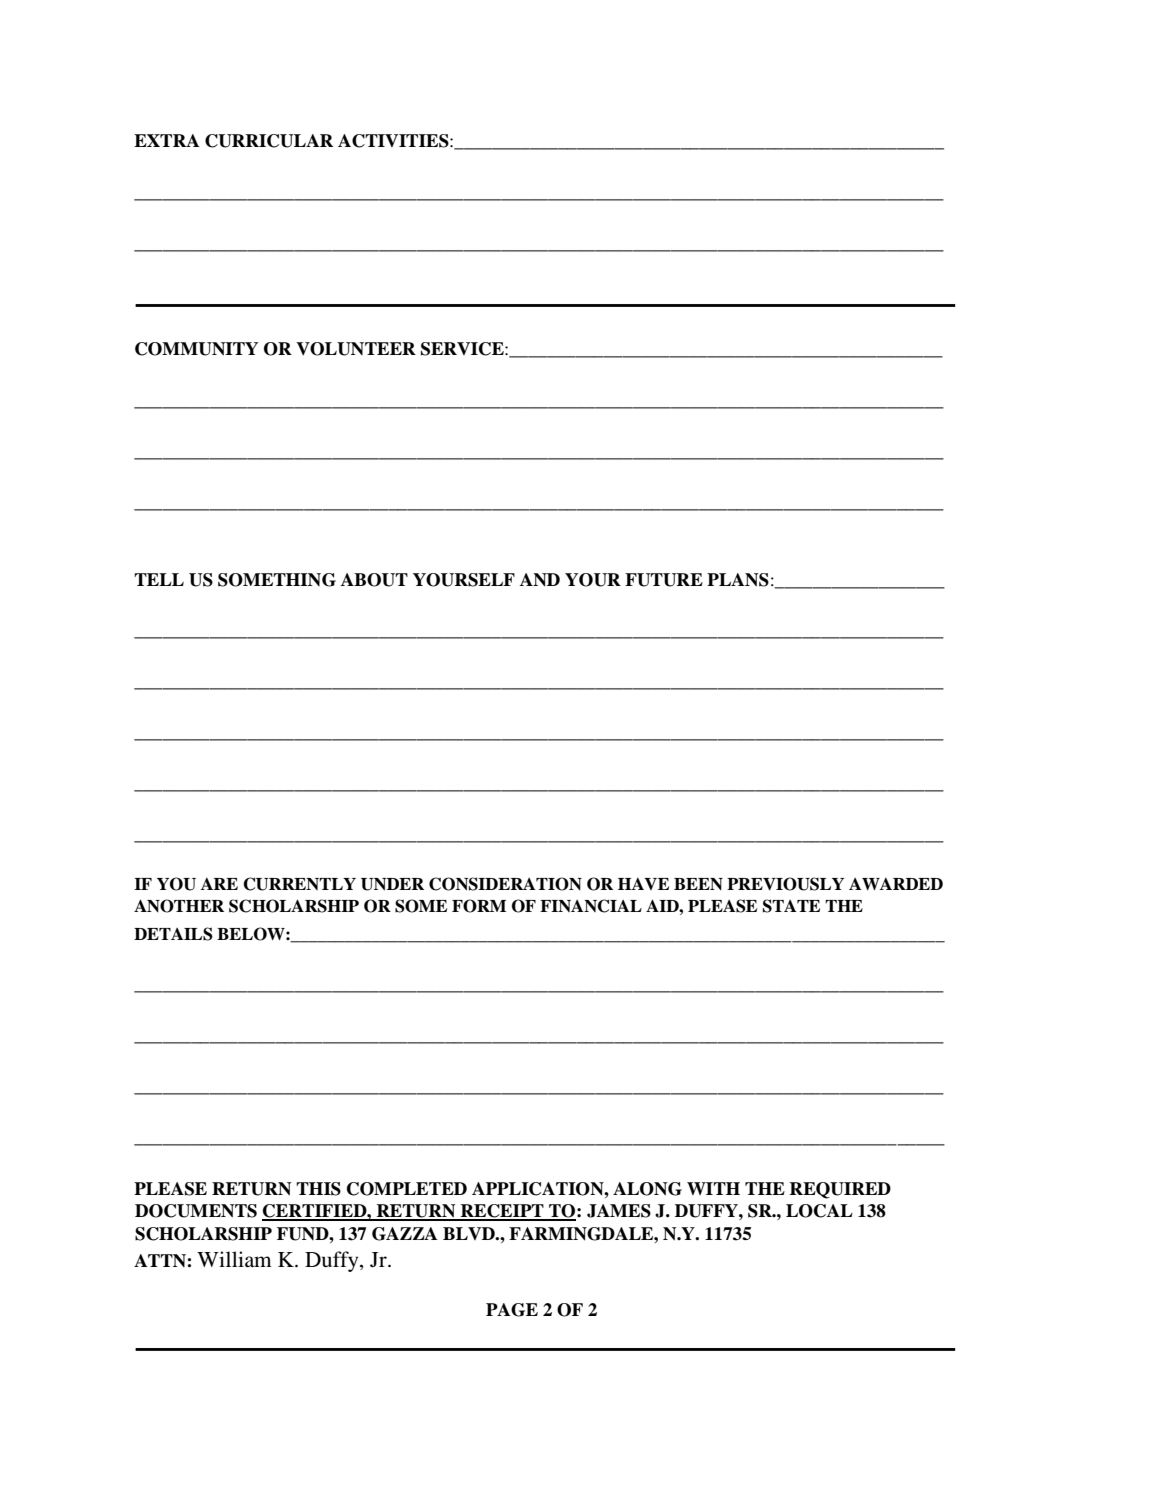 The width and height of the page is (1153, 1493). I want to click on FUTURE, so click(664, 580).
